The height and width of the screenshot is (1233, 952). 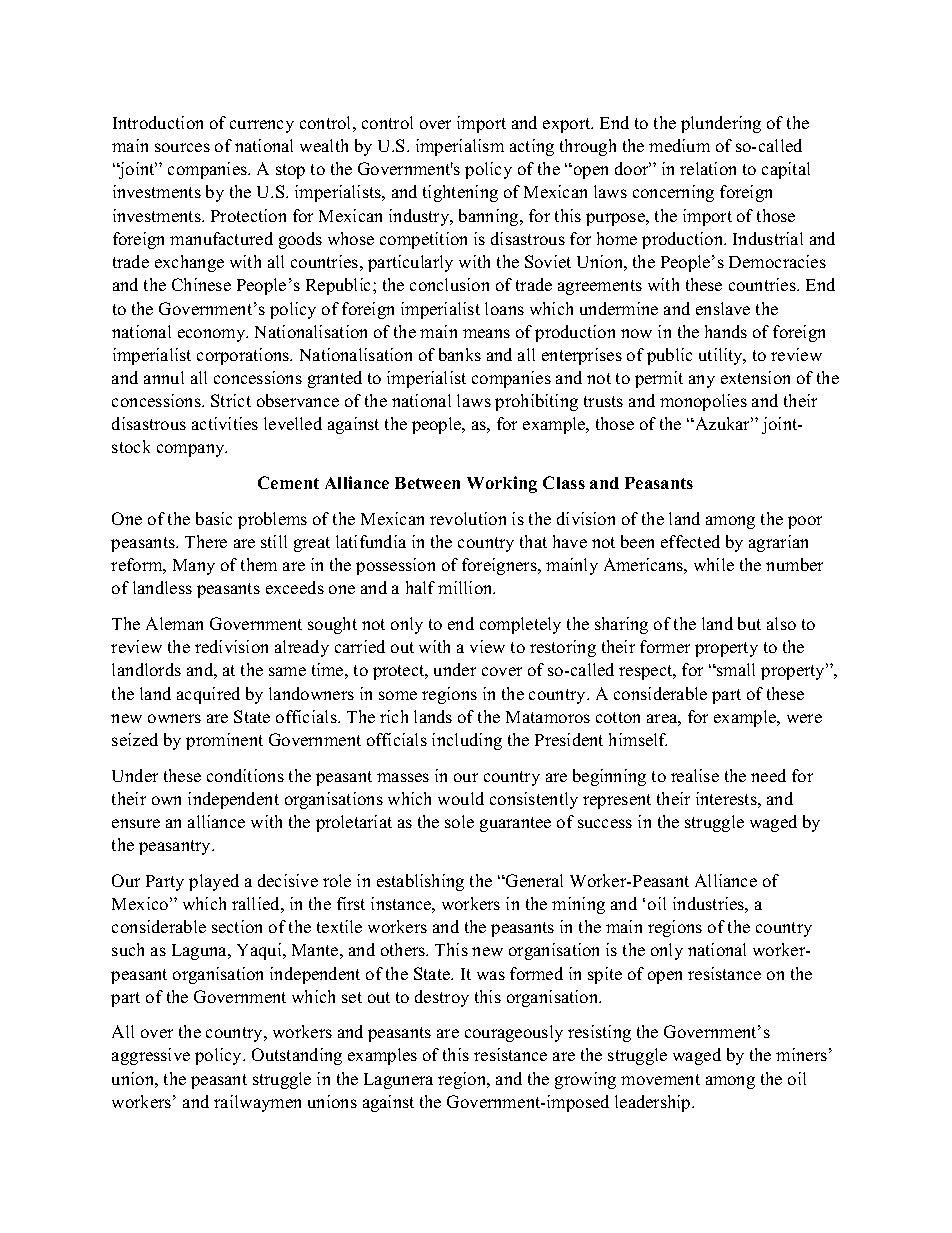 What do you see at coordinates (182, 147) in the screenshot?
I see `sources` at bounding box center [182, 147].
